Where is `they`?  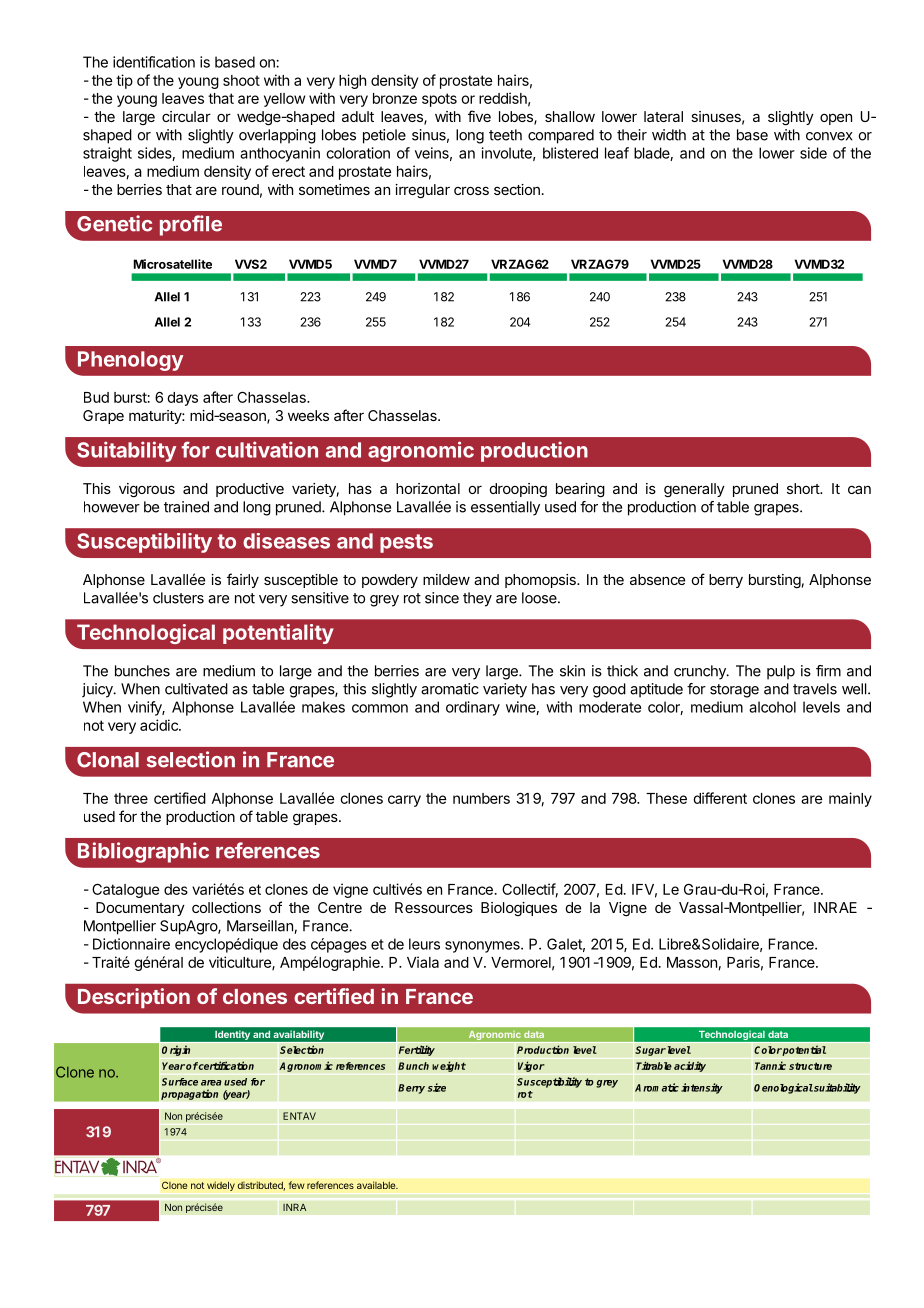
they is located at coordinates (477, 599).
